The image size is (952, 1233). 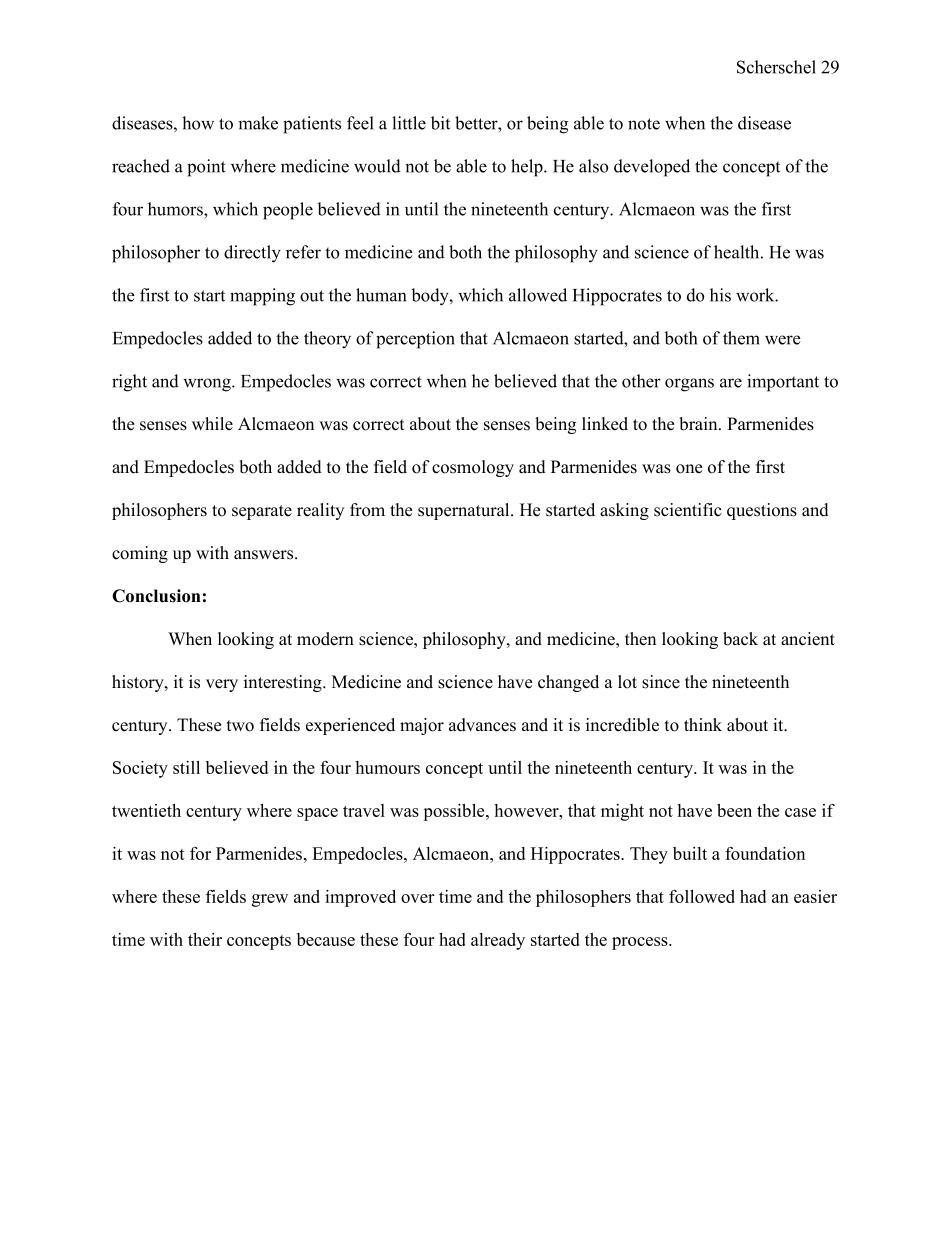 What do you see at coordinates (473, 468) in the image?
I see `cosmology` at bounding box center [473, 468].
